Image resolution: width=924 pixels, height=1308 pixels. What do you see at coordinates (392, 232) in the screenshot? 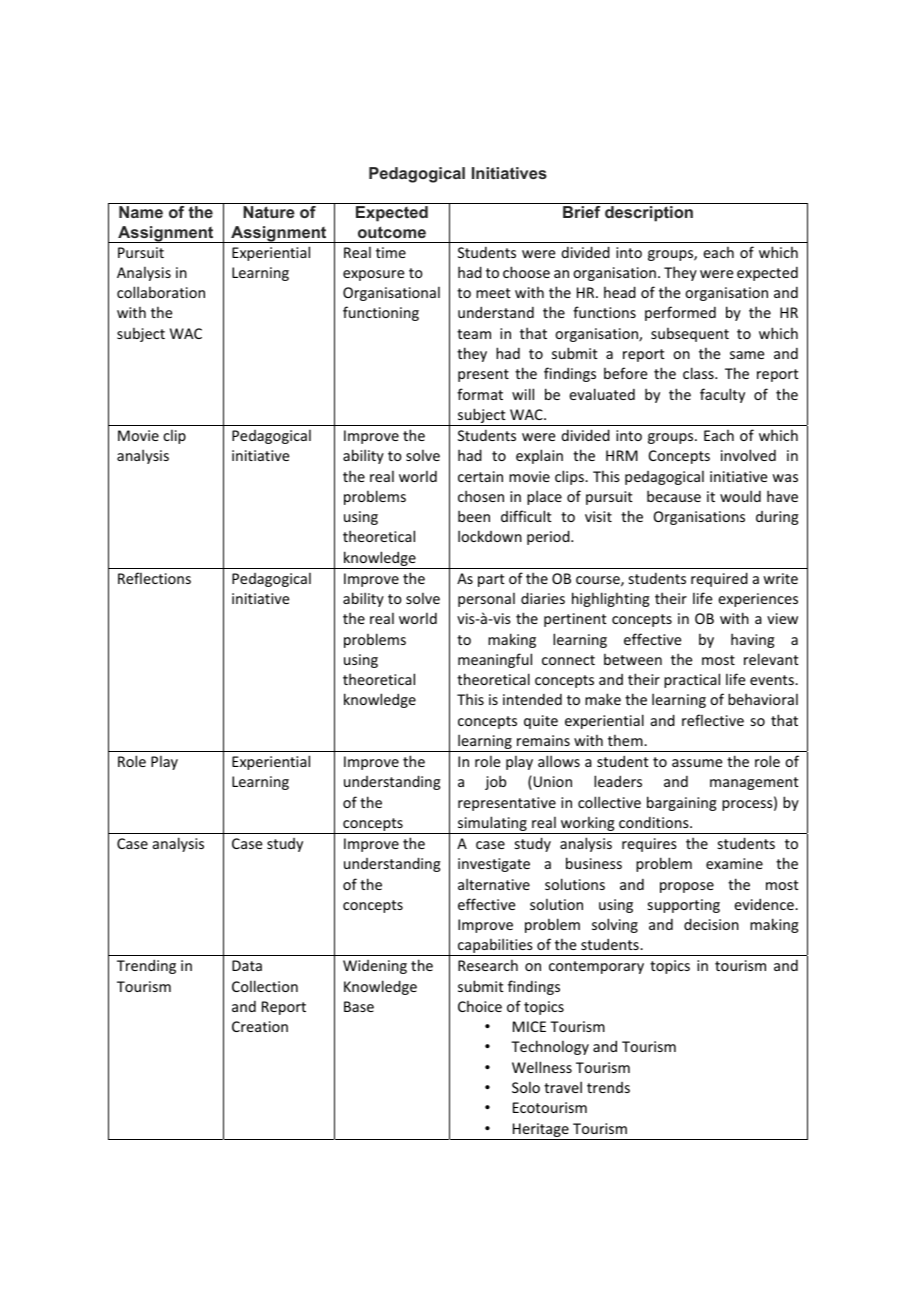
I see `outcome` at bounding box center [392, 232].
